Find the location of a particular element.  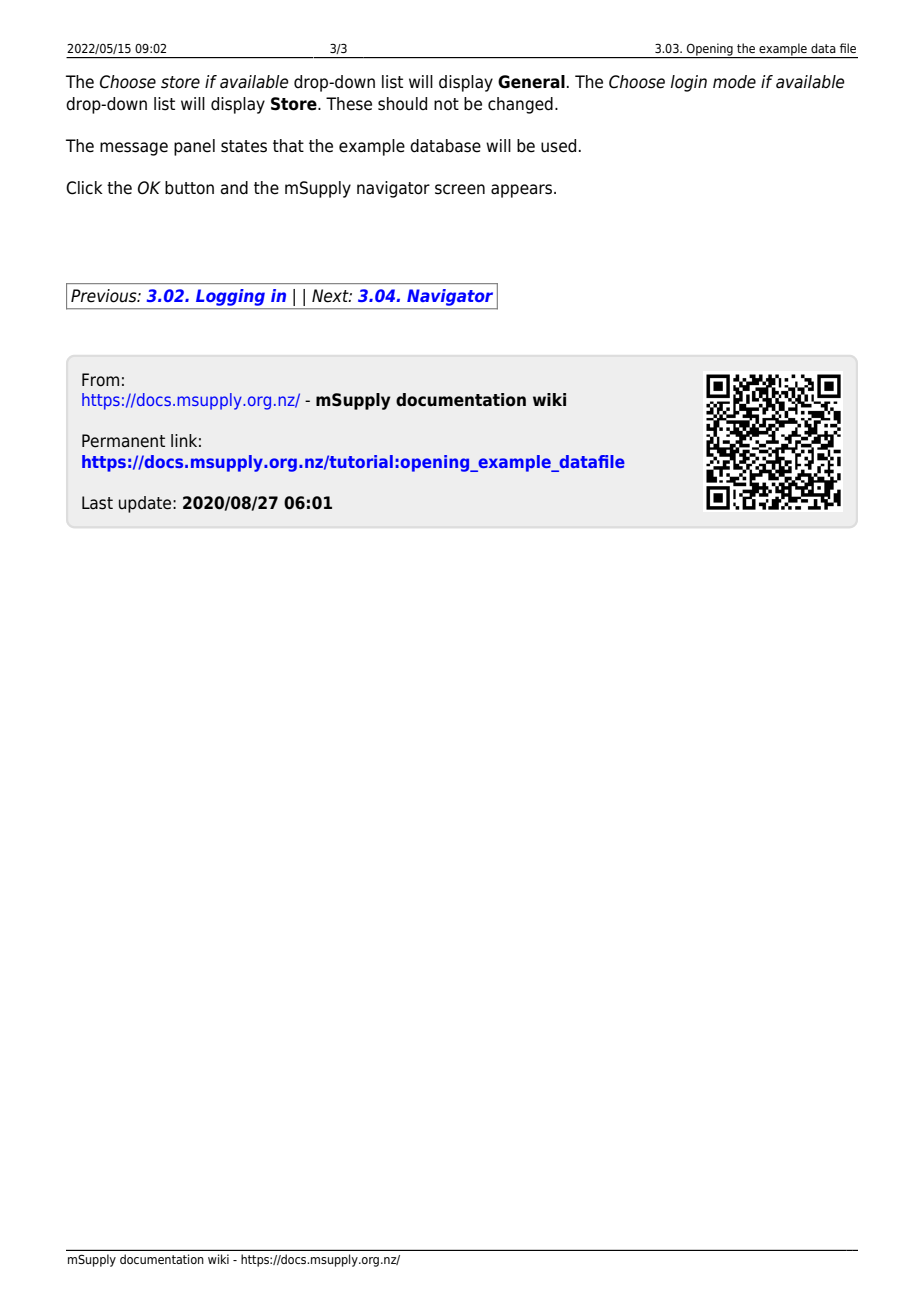

that is located at coordinates (288, 146).
